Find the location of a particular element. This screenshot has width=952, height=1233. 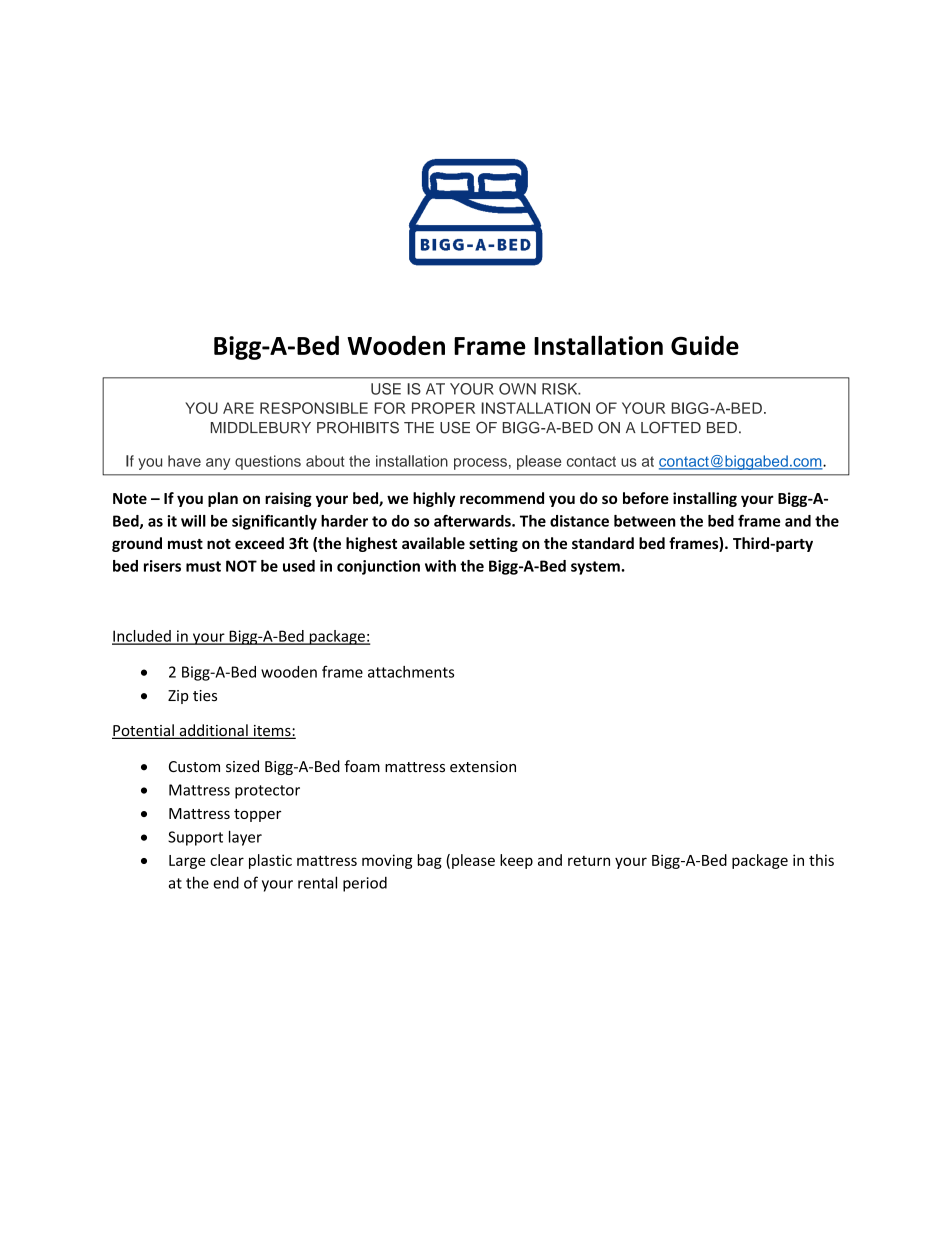

clear is located at coordinates (227, 860).
